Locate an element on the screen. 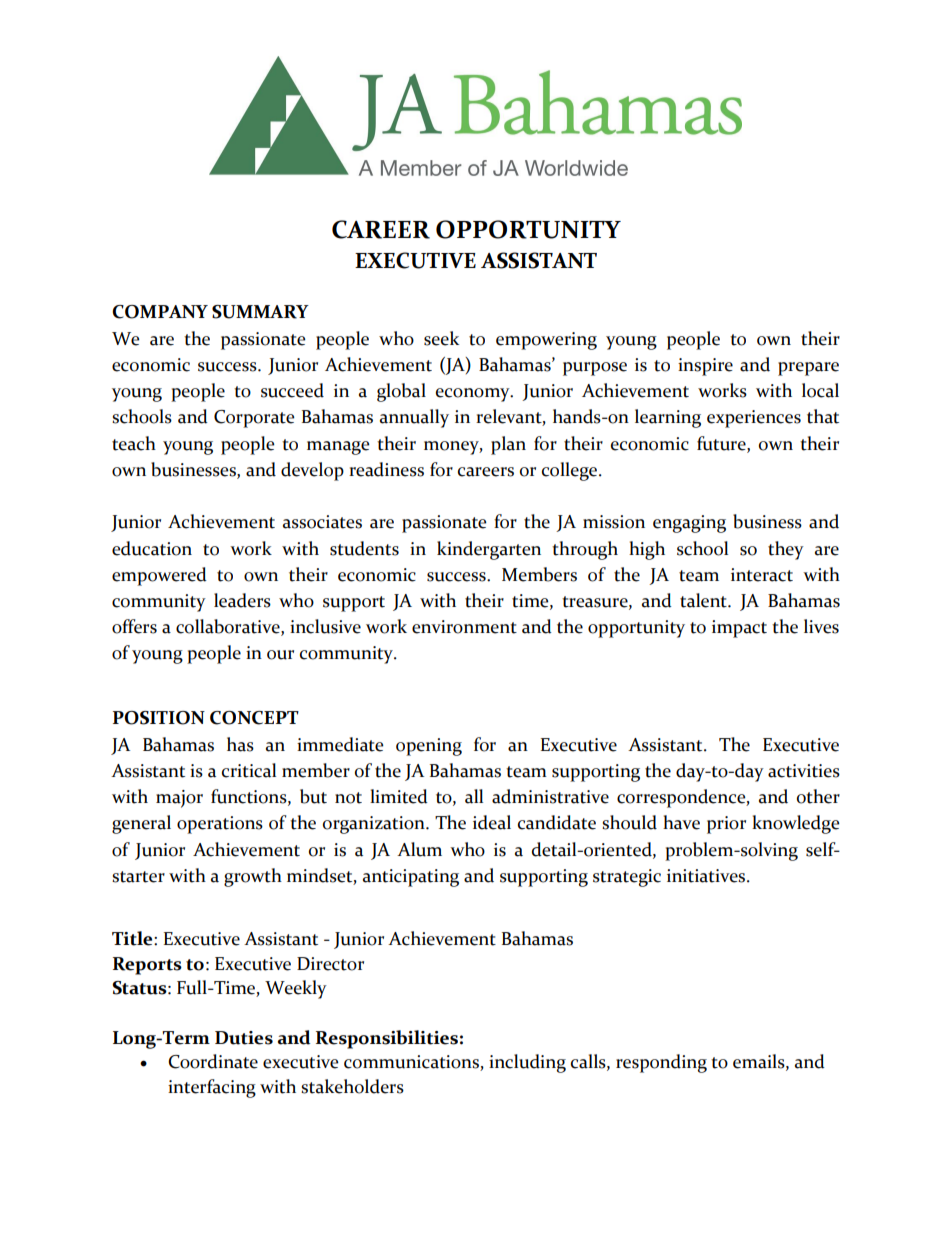  responding is located at coordinates (661, 1063).
